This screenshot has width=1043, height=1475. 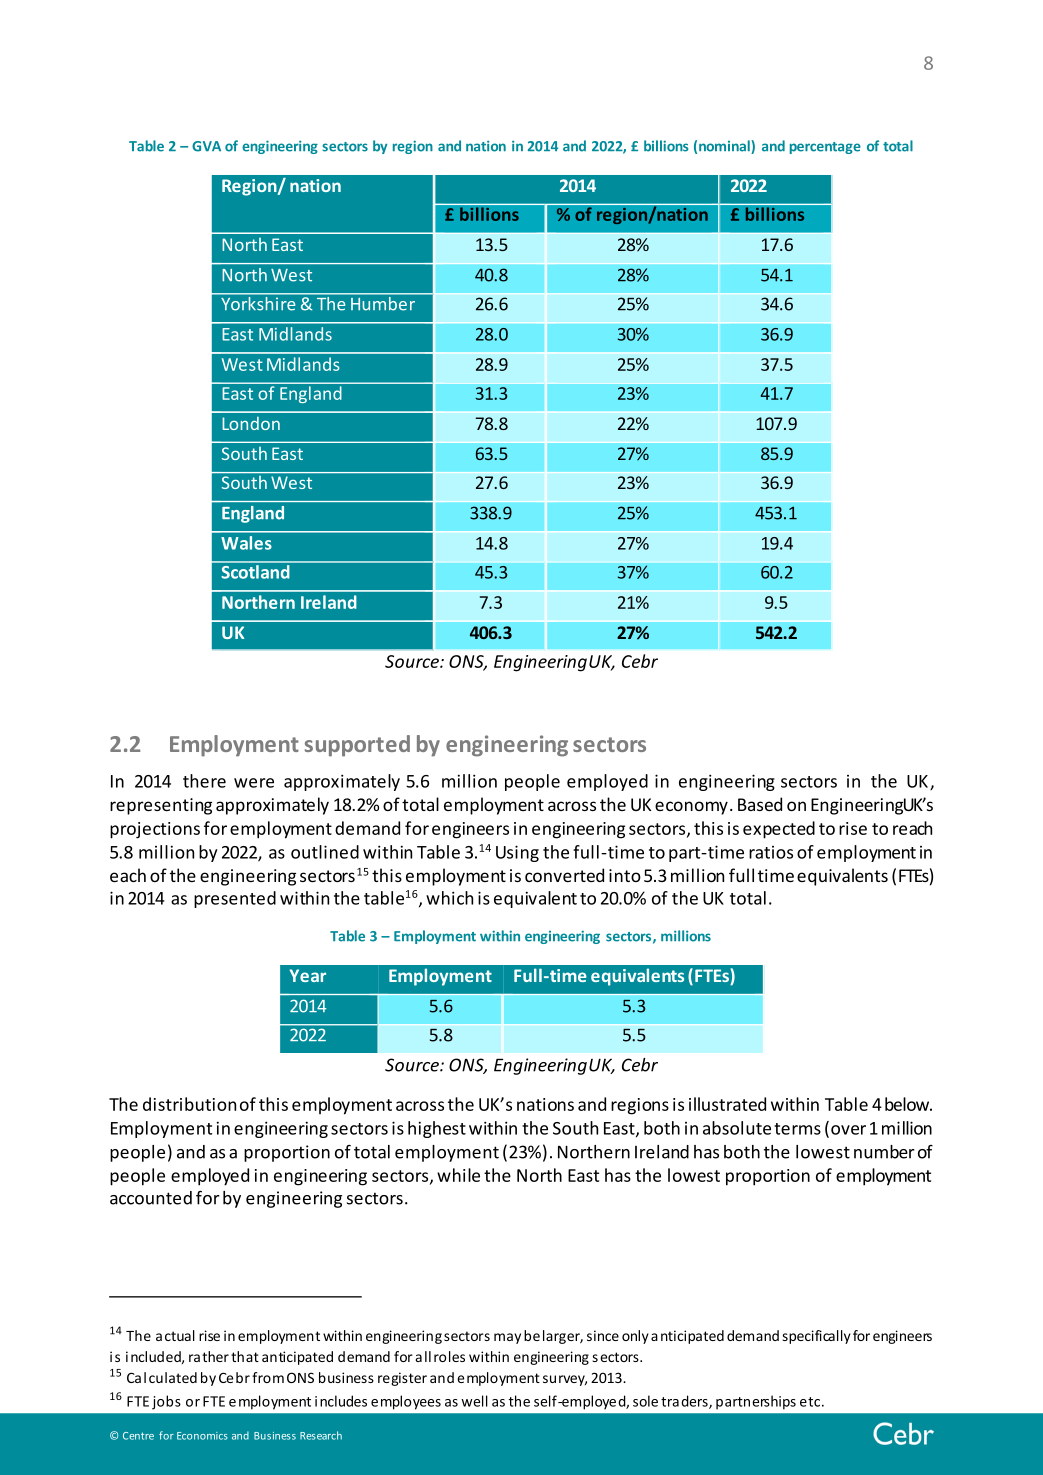 I want to click on Yorkshire, so click(x=258, y=302).
